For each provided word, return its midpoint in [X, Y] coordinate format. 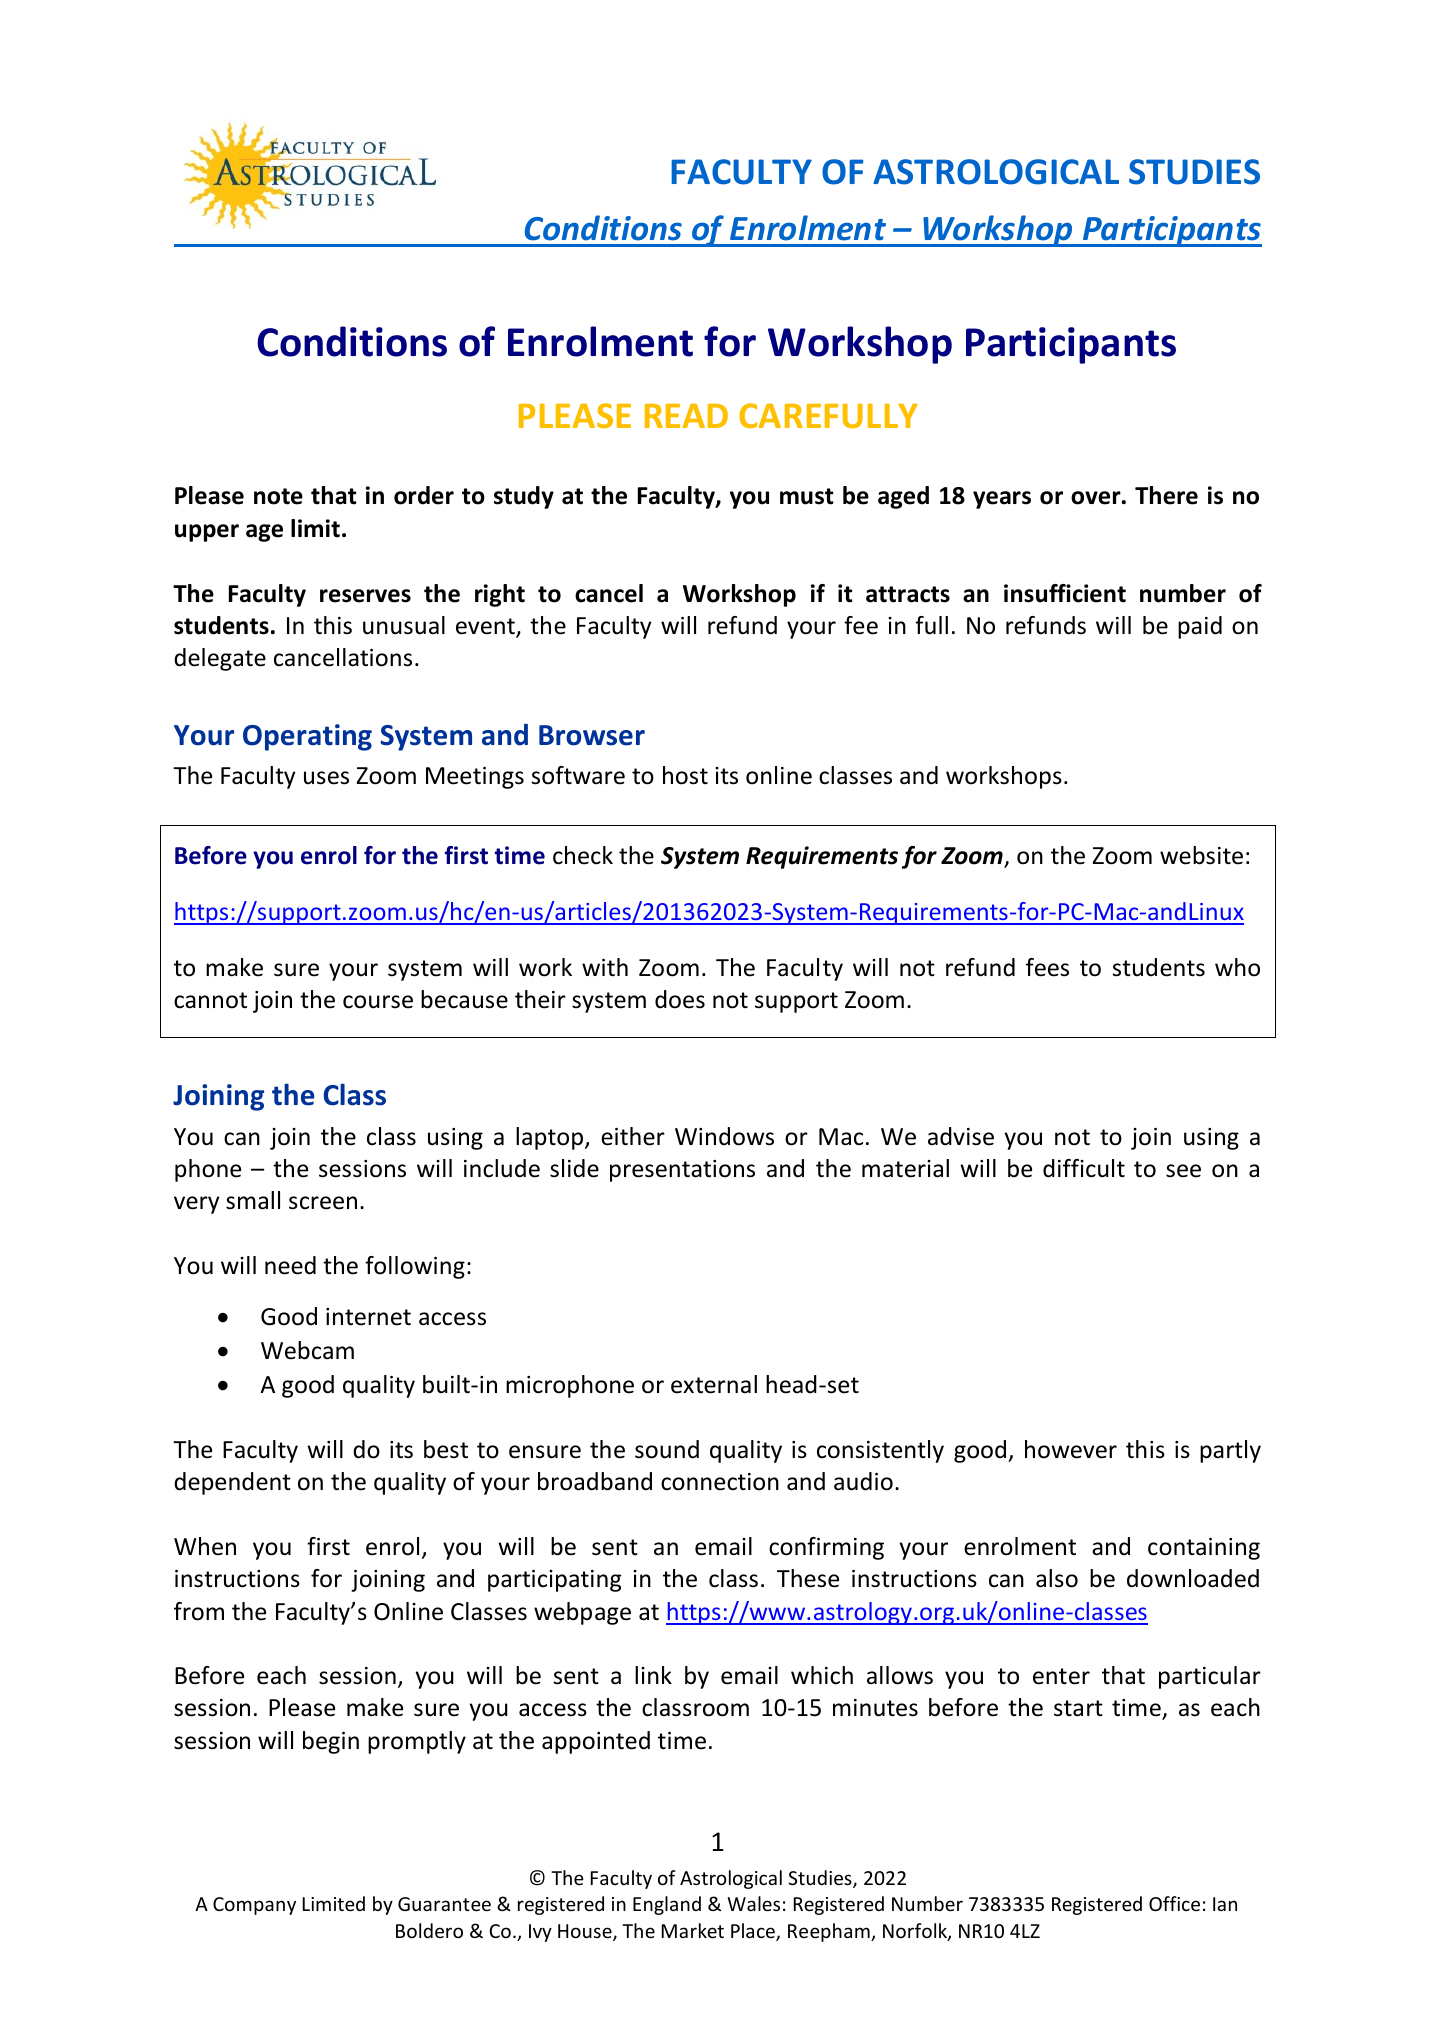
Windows [724, 1136]
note [278, 496]
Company [254, 1906]
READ [686, 415]
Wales [753, 1903]
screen [323, 1203]
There [1166, 495]
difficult [1084, 1168]
